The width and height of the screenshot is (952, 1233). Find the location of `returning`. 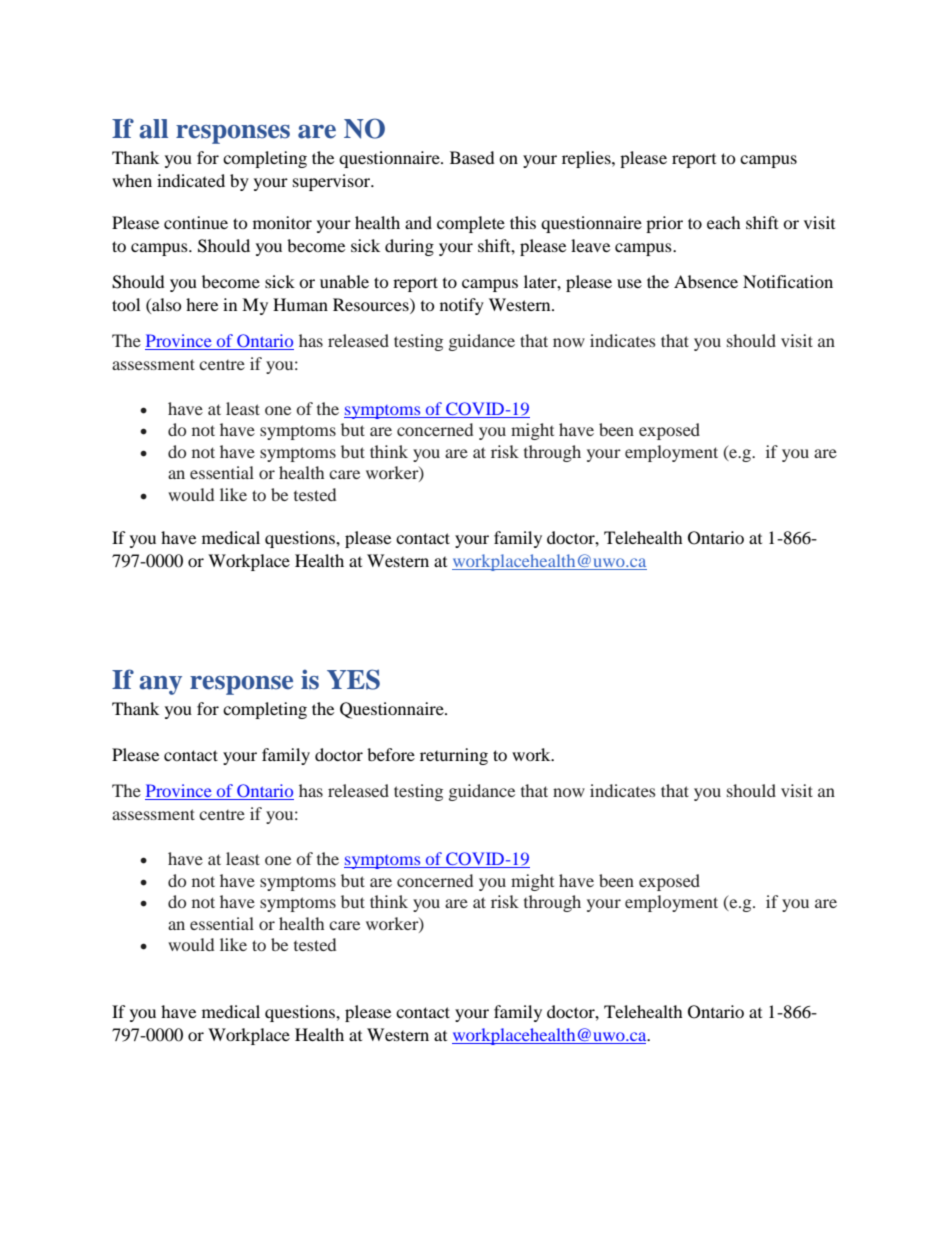

returning is located at coordinates (454, 756).
